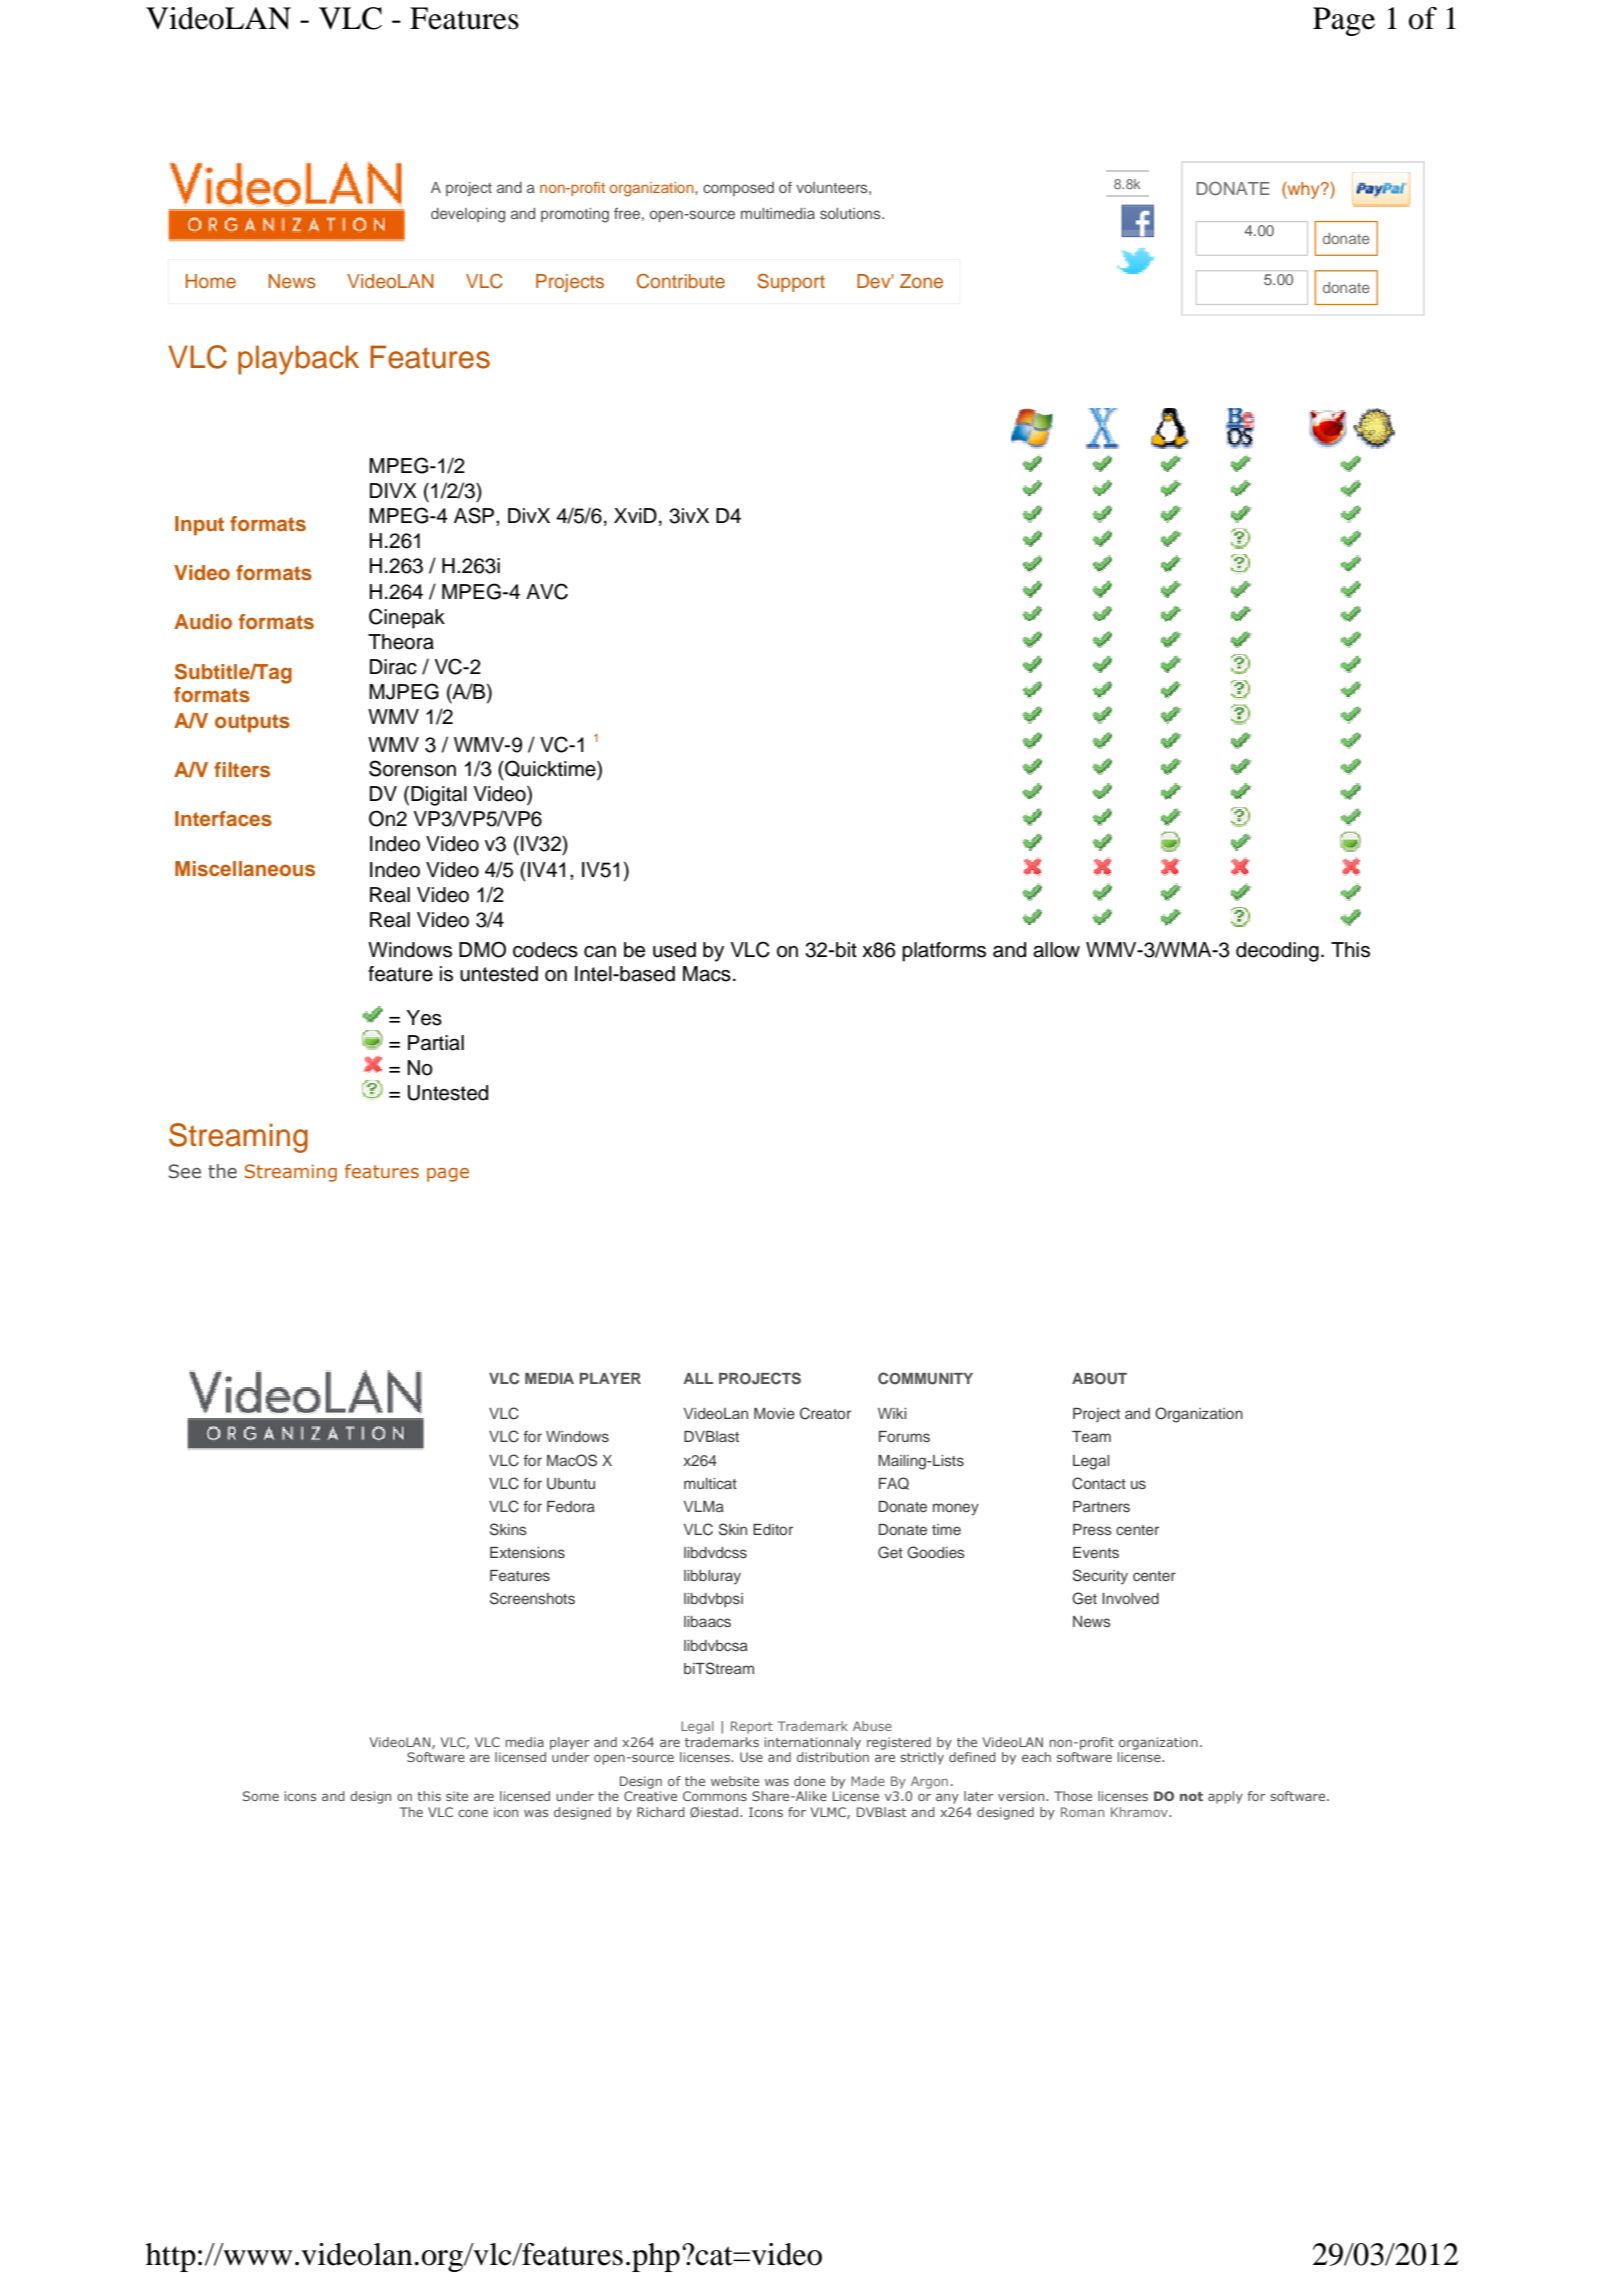 This screenshot has height=2273, width=1606. I want to click on ABOUT, so click(1099, 1379).
